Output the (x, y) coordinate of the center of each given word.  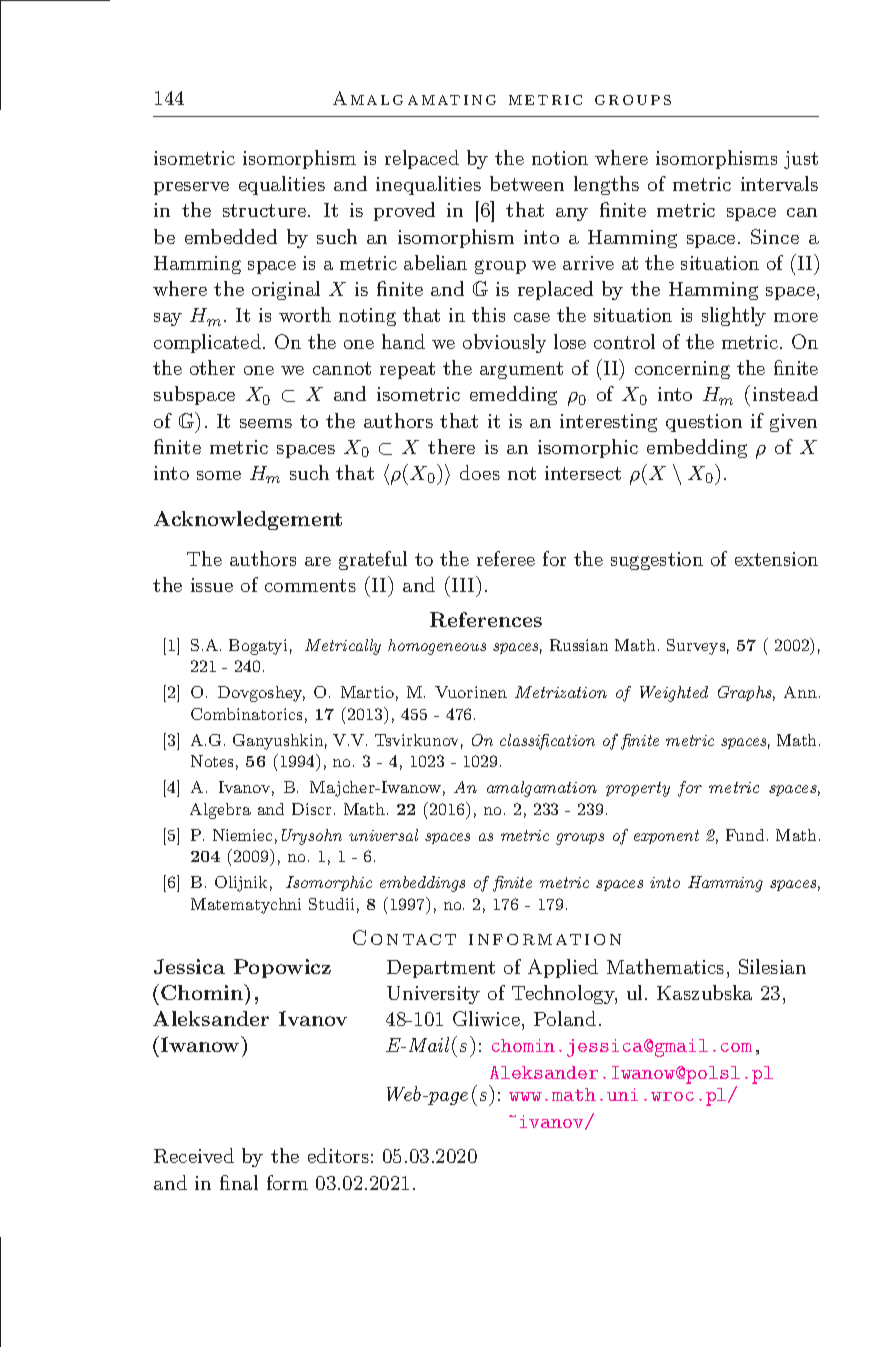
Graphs (746, 693)
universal (383, 835)
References (486, 619)
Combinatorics (246, 714)
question (704, 423)
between (527, 183)
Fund (745, 835)
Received (194, 1155)
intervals (779, 183)
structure (266, 210)
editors (338, 1155)
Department (441, 969)
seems (266, 423)
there (451, 446)
